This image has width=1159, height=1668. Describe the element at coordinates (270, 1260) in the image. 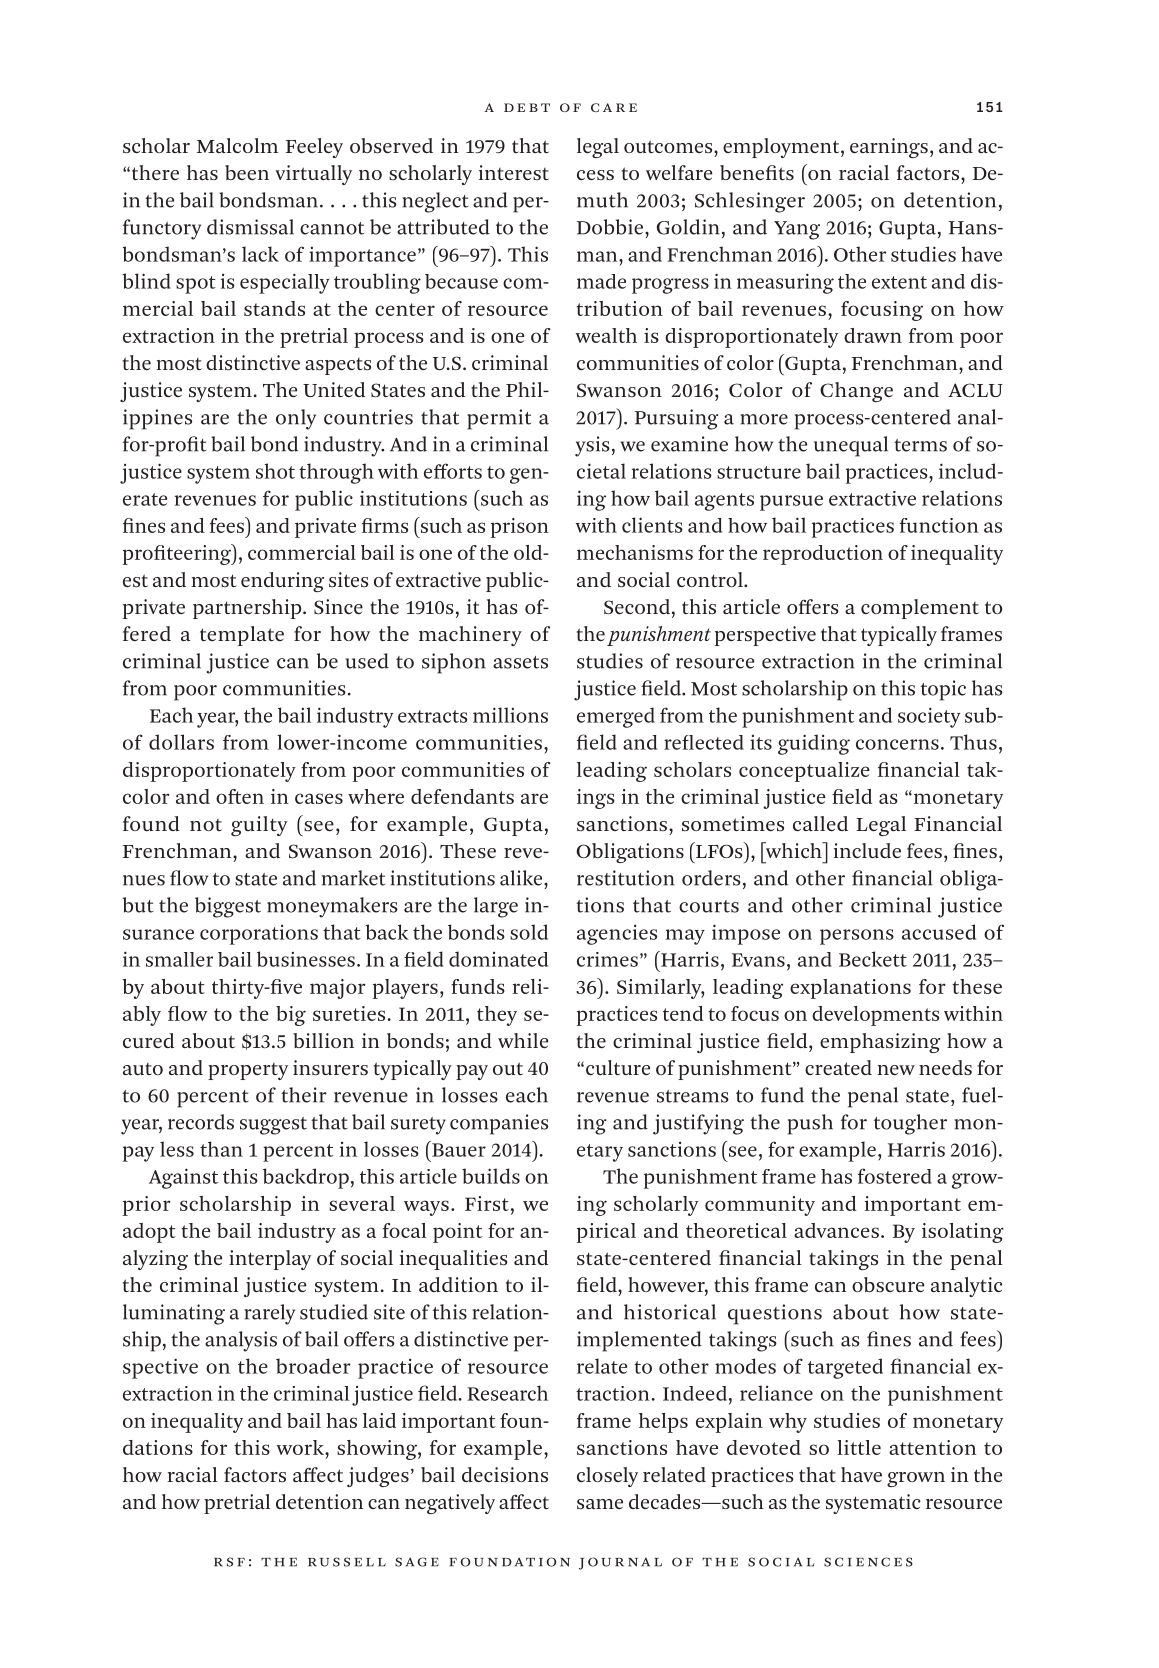

I see `interplay` at that location.
